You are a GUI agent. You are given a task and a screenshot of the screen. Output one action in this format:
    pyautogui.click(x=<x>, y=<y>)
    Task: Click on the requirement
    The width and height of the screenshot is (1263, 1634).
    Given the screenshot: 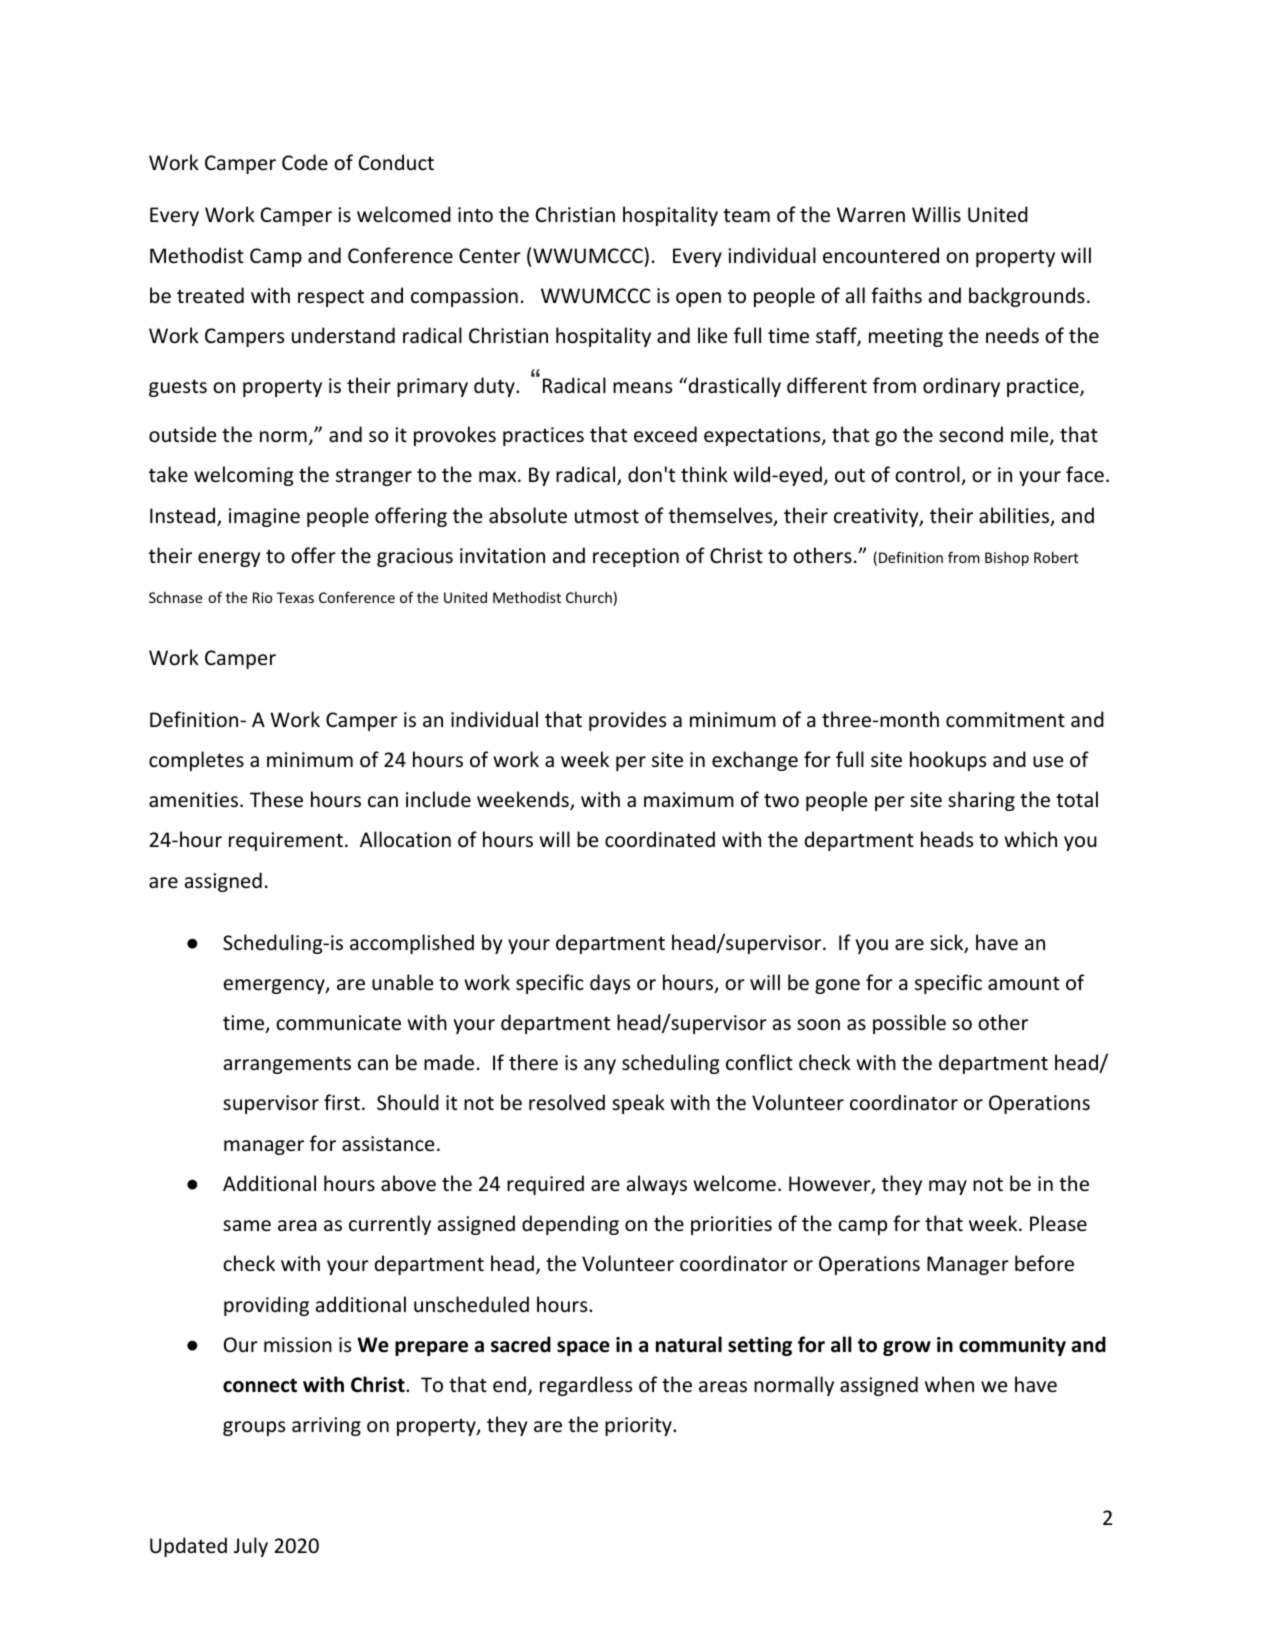 What is the action you would take?
    pyautogui.click(x=286, y=841)
